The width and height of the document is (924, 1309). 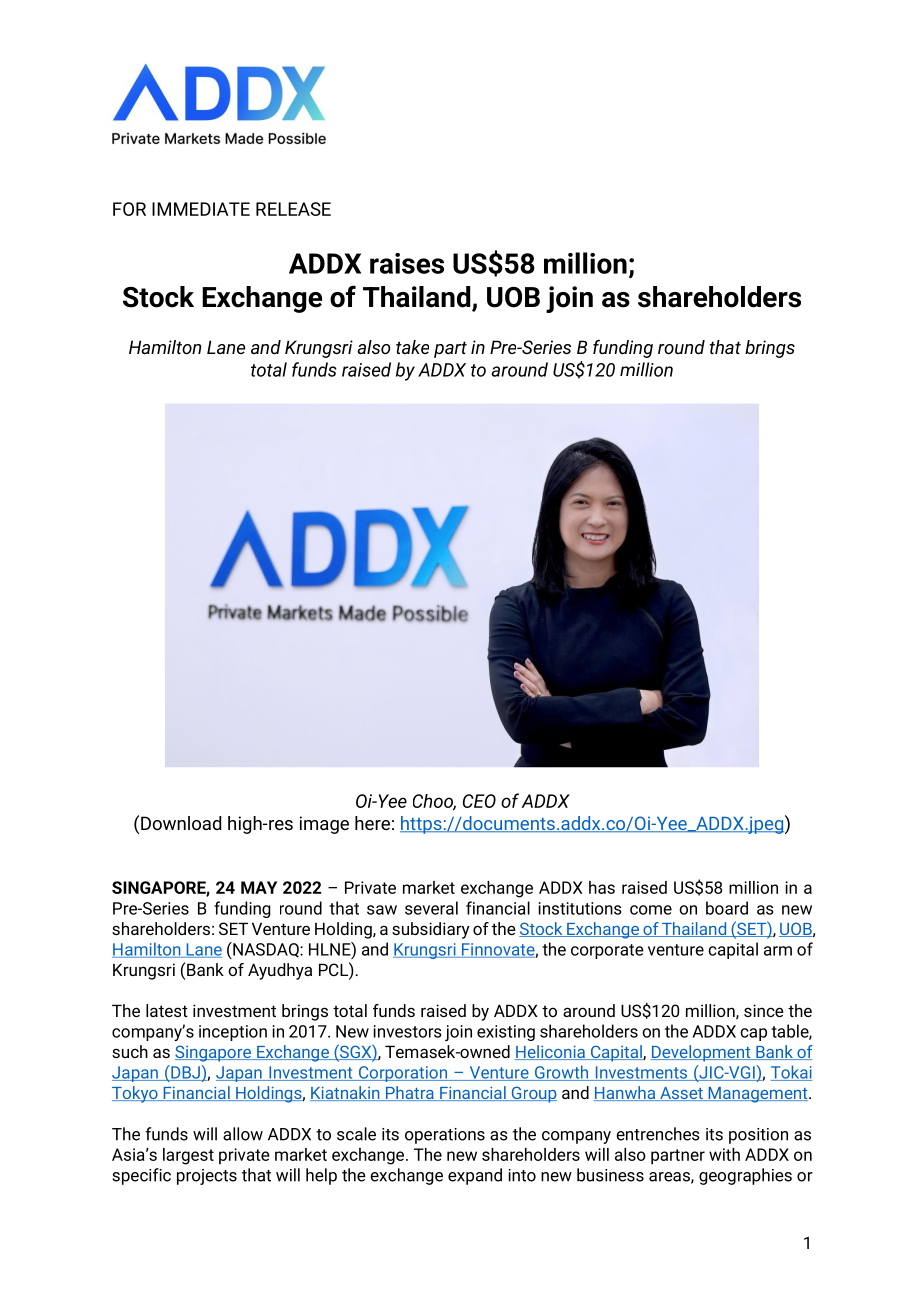 I want to click on IMMEDIATE, so click(x=201, y=209).
